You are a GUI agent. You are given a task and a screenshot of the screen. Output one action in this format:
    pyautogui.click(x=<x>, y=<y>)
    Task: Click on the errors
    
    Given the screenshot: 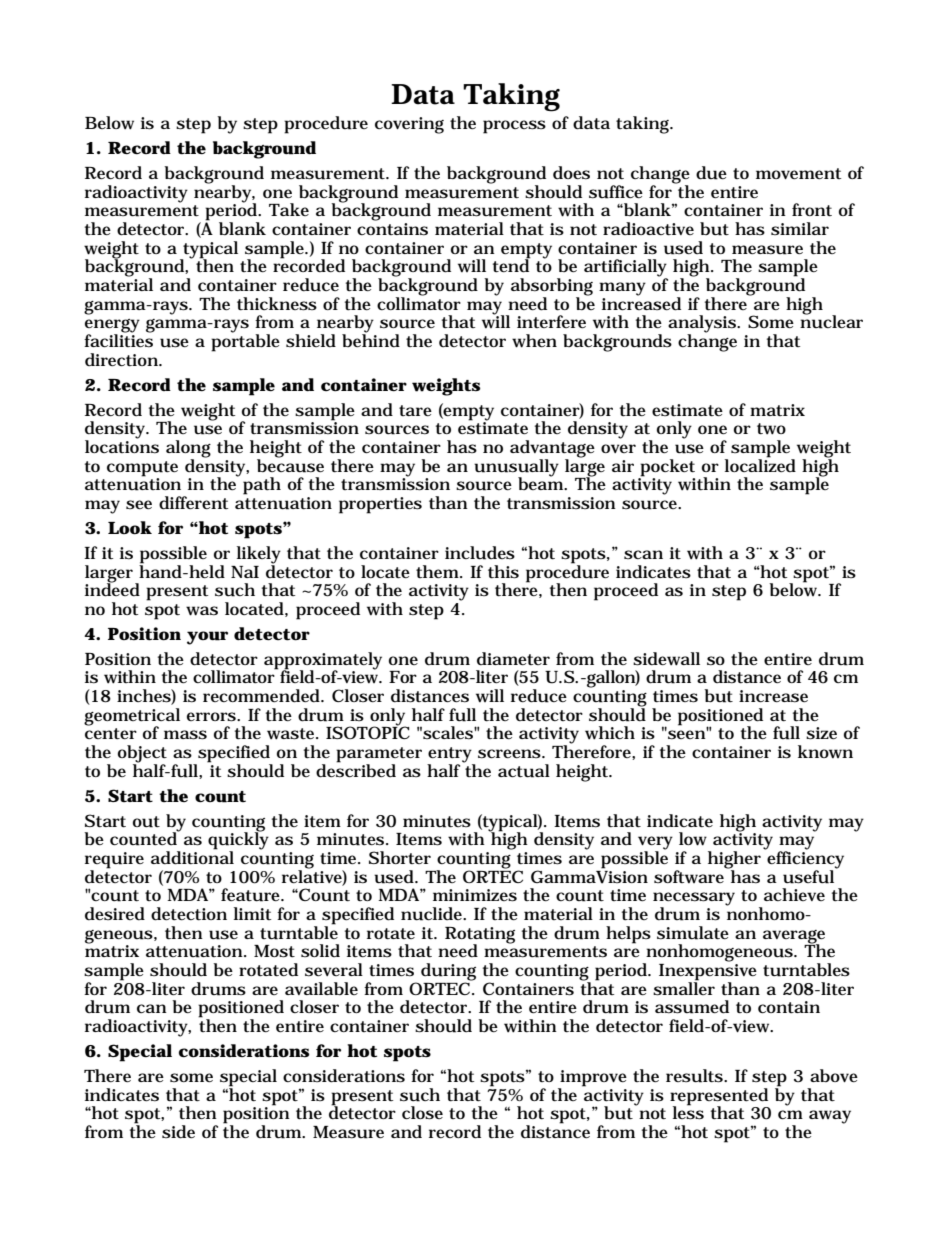 What is the action you would take?
    pyautogui.click(x=212, y=717)
